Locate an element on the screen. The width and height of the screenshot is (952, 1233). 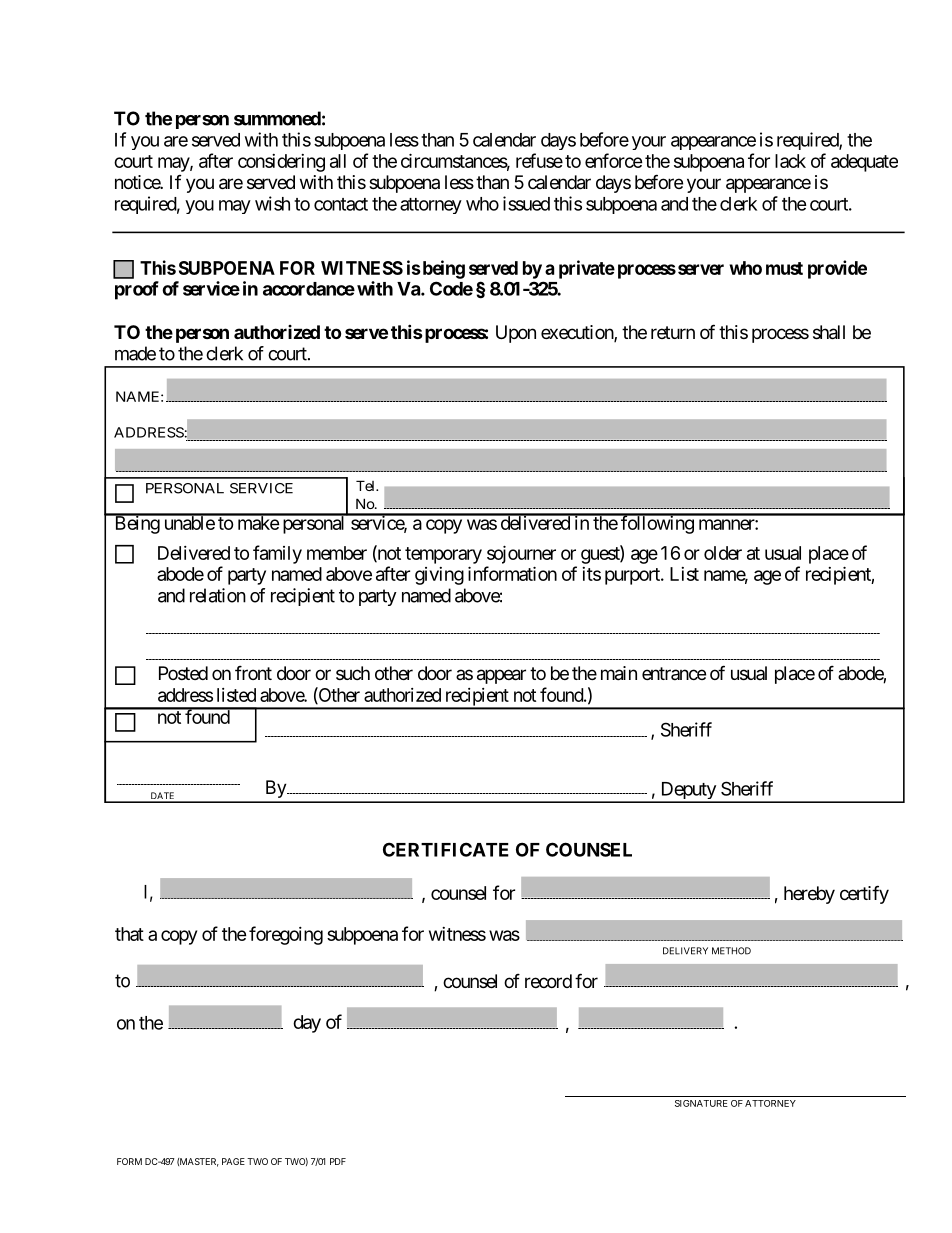
entrance is located at coordinates (674, 673).
